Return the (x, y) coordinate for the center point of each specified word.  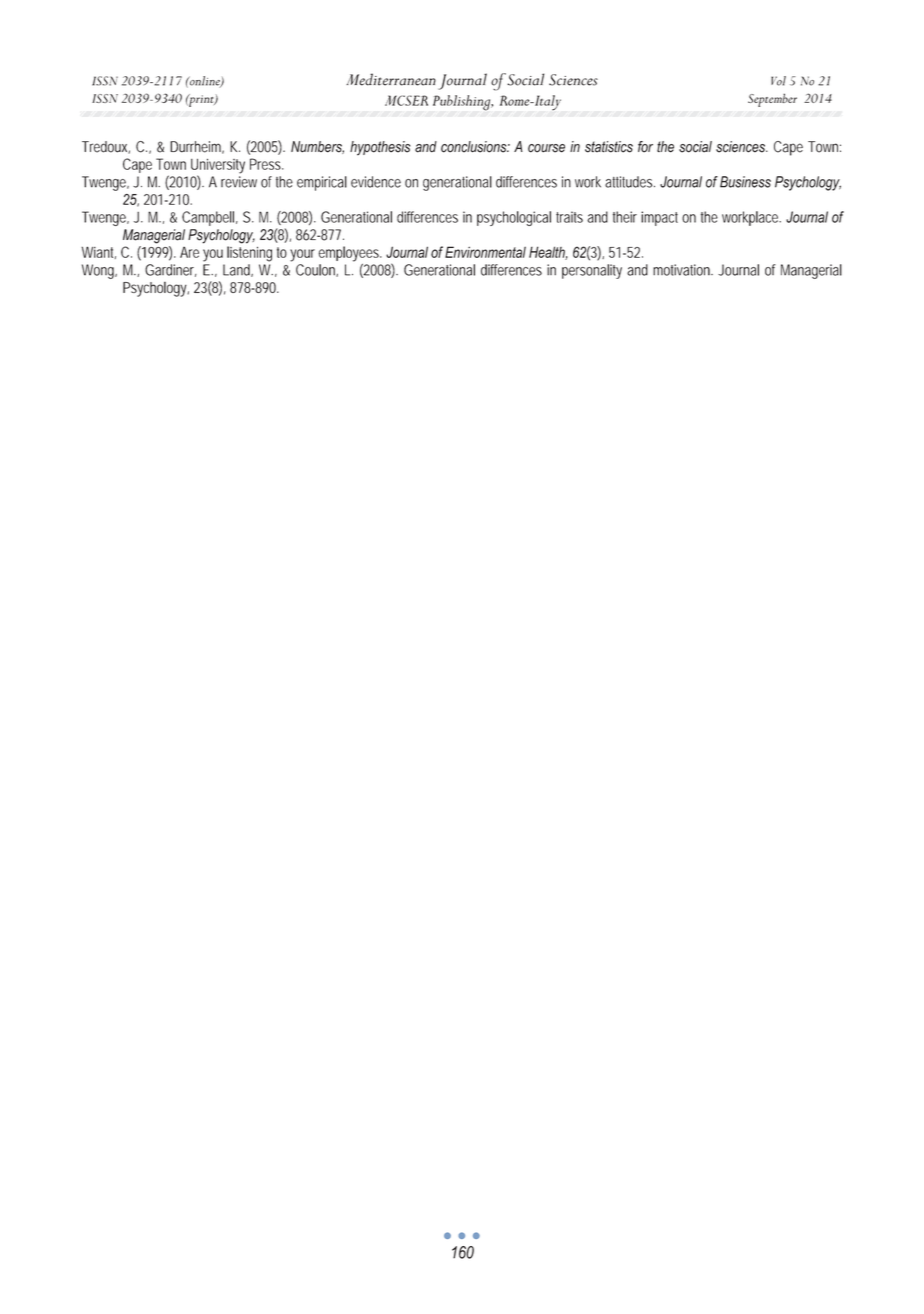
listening (249, 254)
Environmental (485, 252)
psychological (514, 218)
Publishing (463, 103)
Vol (778, 81)
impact (659, 218)
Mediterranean (391, 79)
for (645, 147)
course (546, 148)
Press (266, 164)
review (239, 182)
